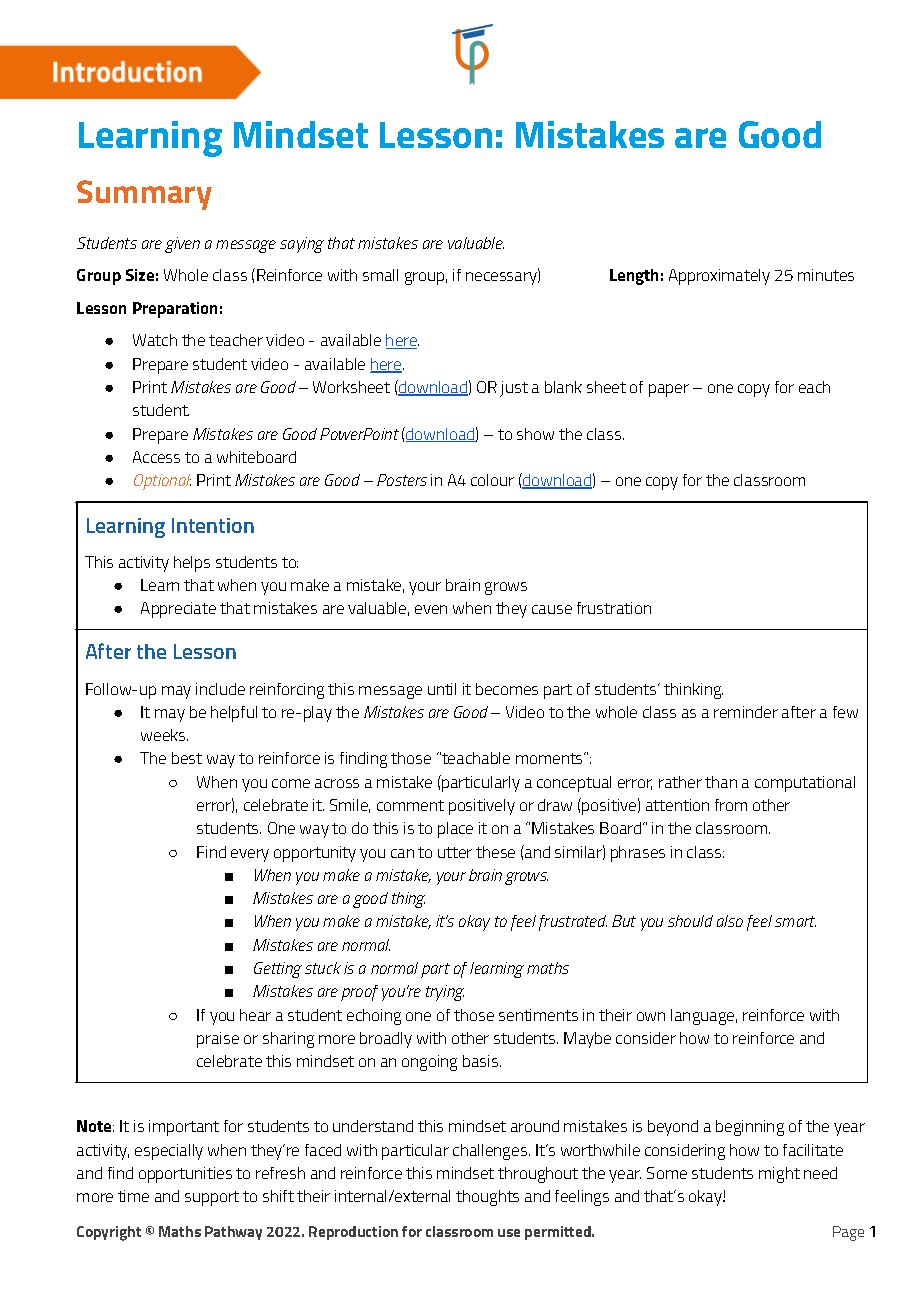  I want to click on Approximately, so click(719, 277).
